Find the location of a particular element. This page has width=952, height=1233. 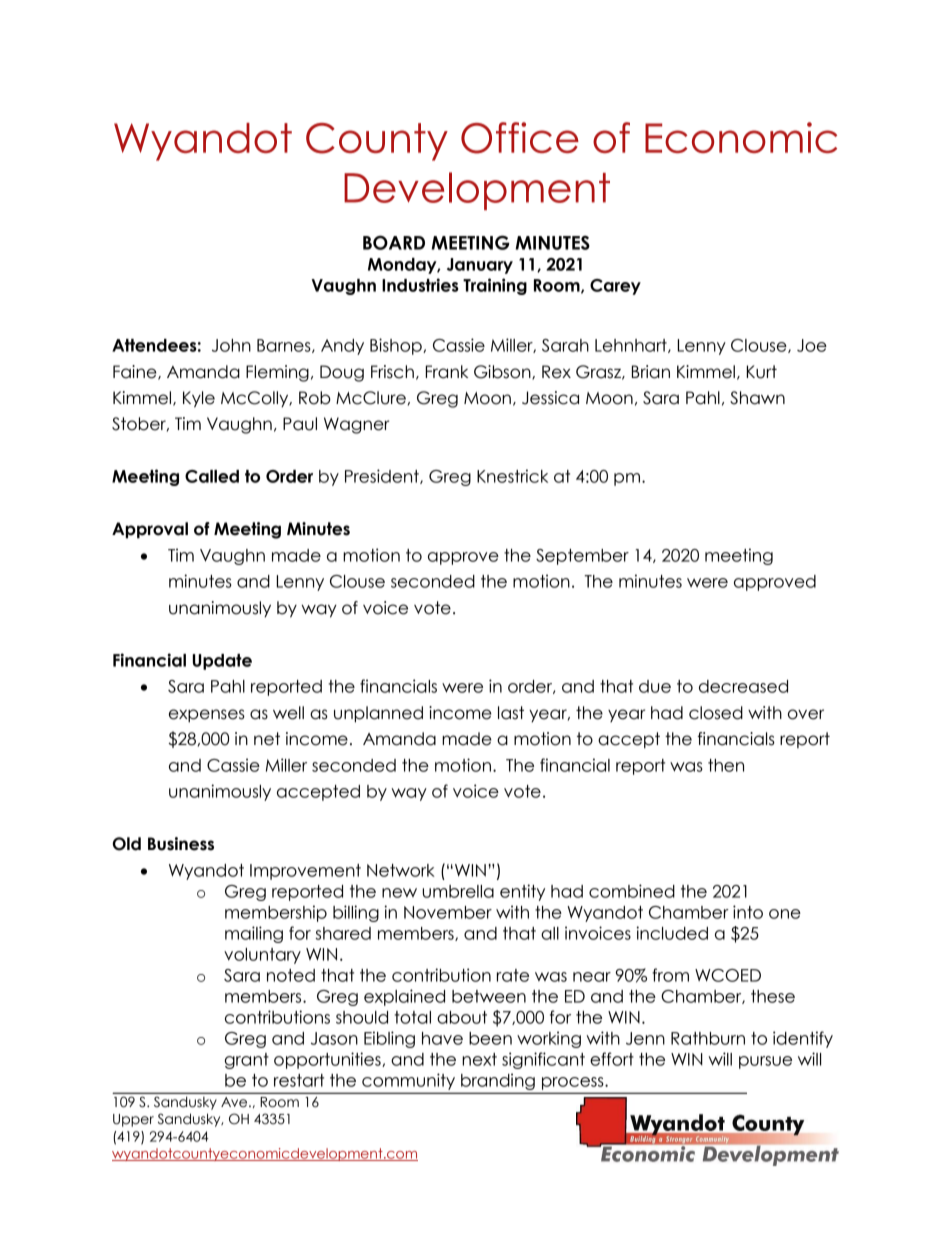

Network is located at coordinates (401, 870).
